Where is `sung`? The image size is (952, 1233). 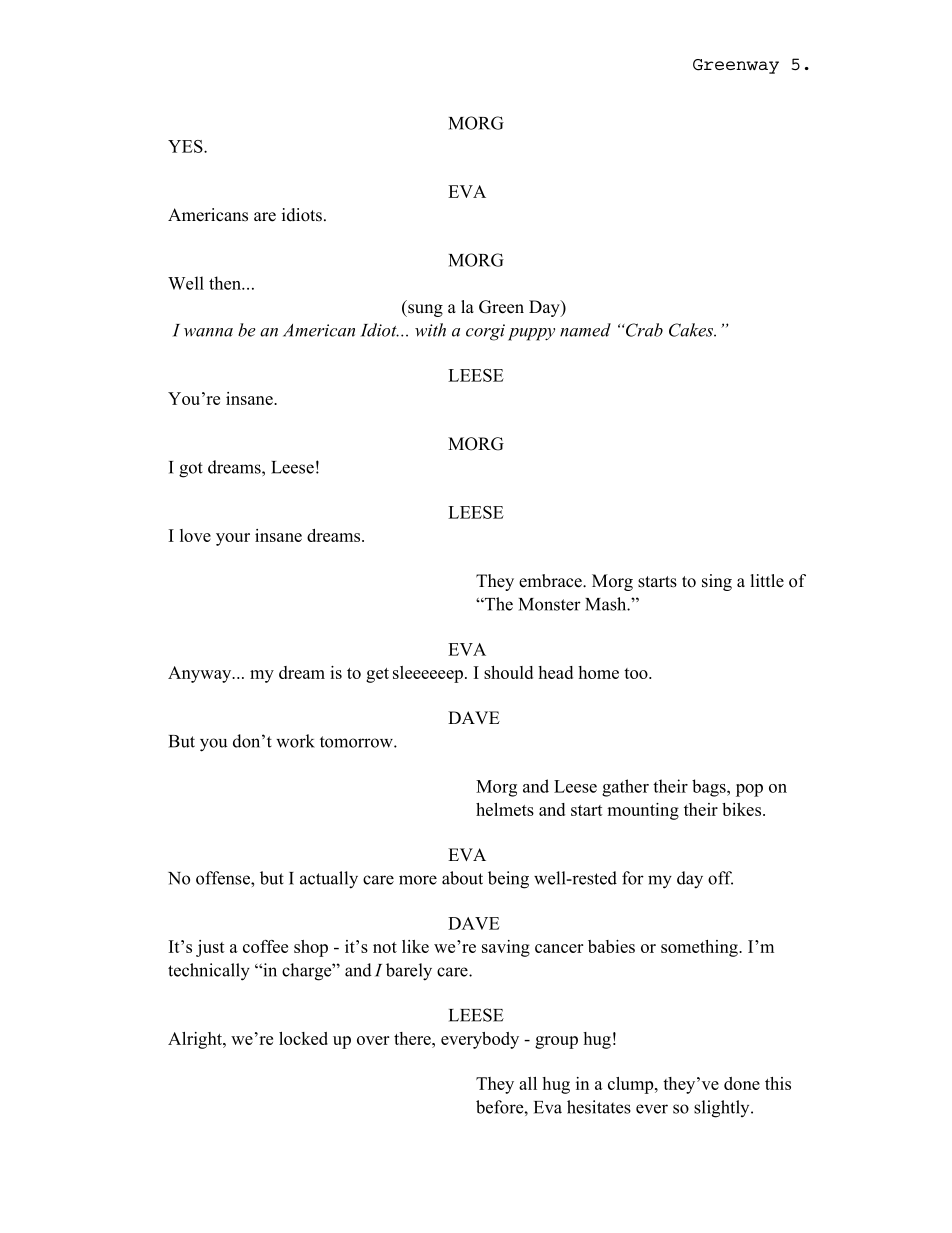
sung is located at coordinates (424, 310).
